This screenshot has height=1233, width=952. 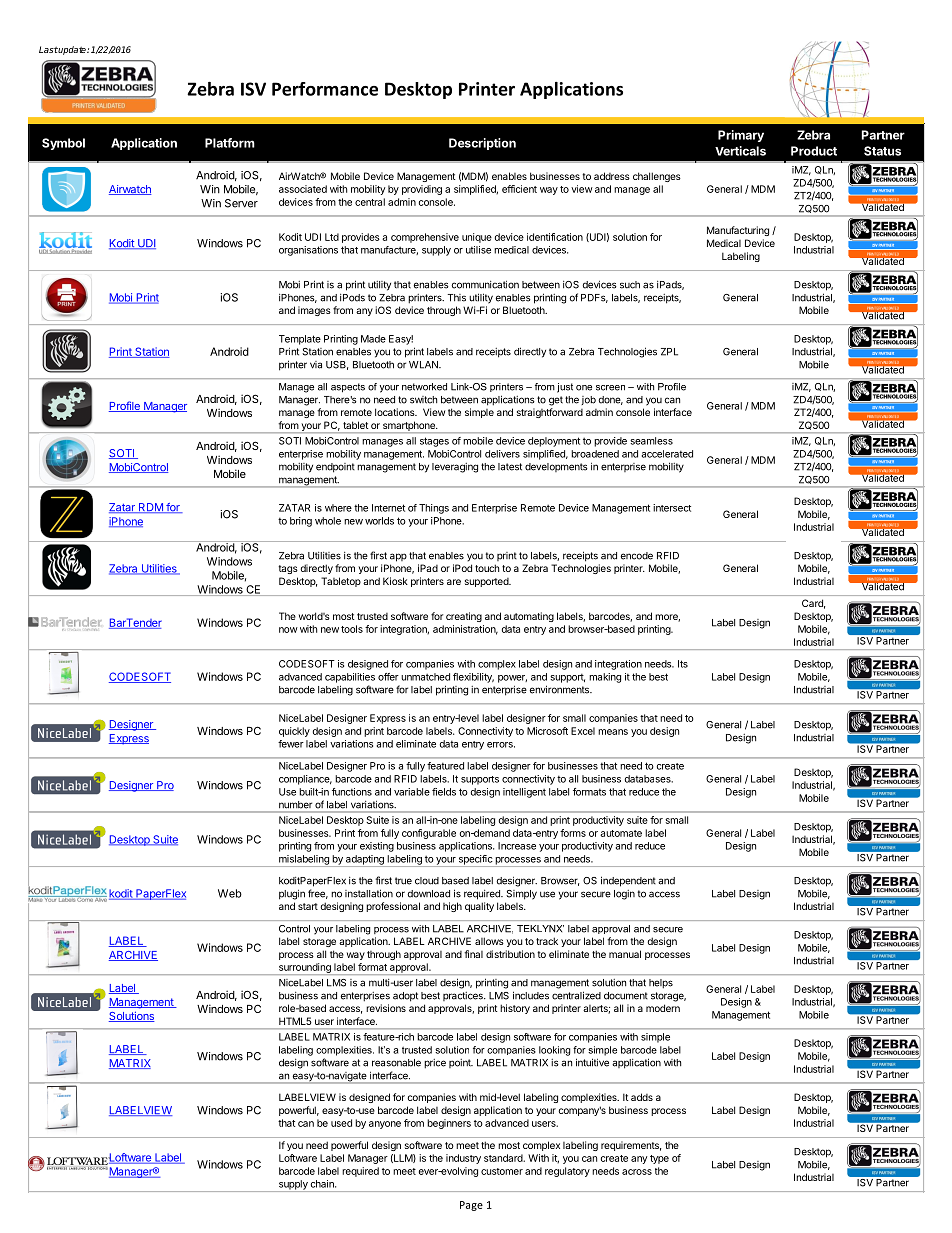 I want to click on accelerated, so click(x=667, y=454).
